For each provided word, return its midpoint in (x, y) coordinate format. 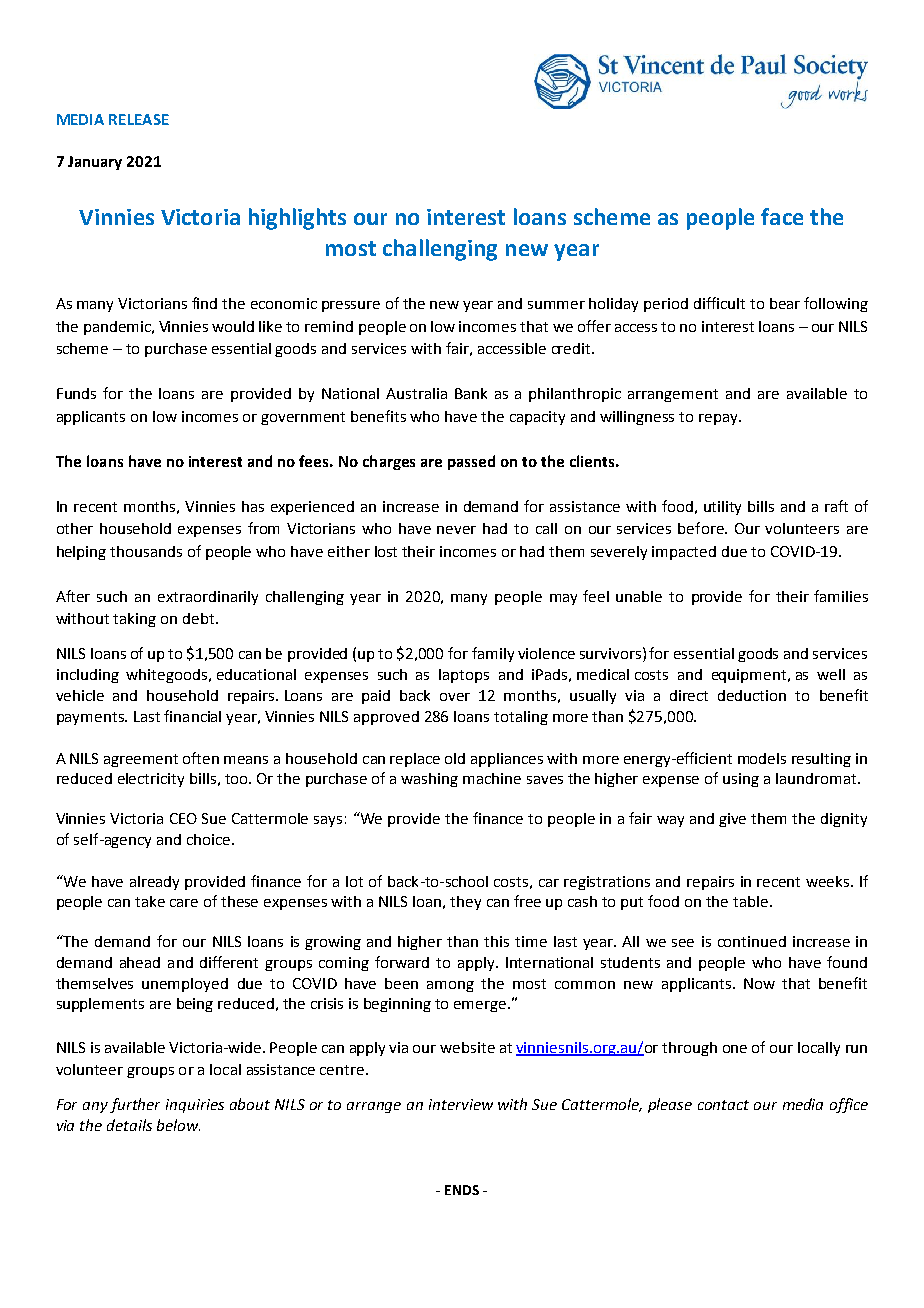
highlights (297, 219)
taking (134, 620)
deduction (752, 695)
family (493, 654)
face (782, 216)
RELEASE (139, 119)
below (178, 1125)
